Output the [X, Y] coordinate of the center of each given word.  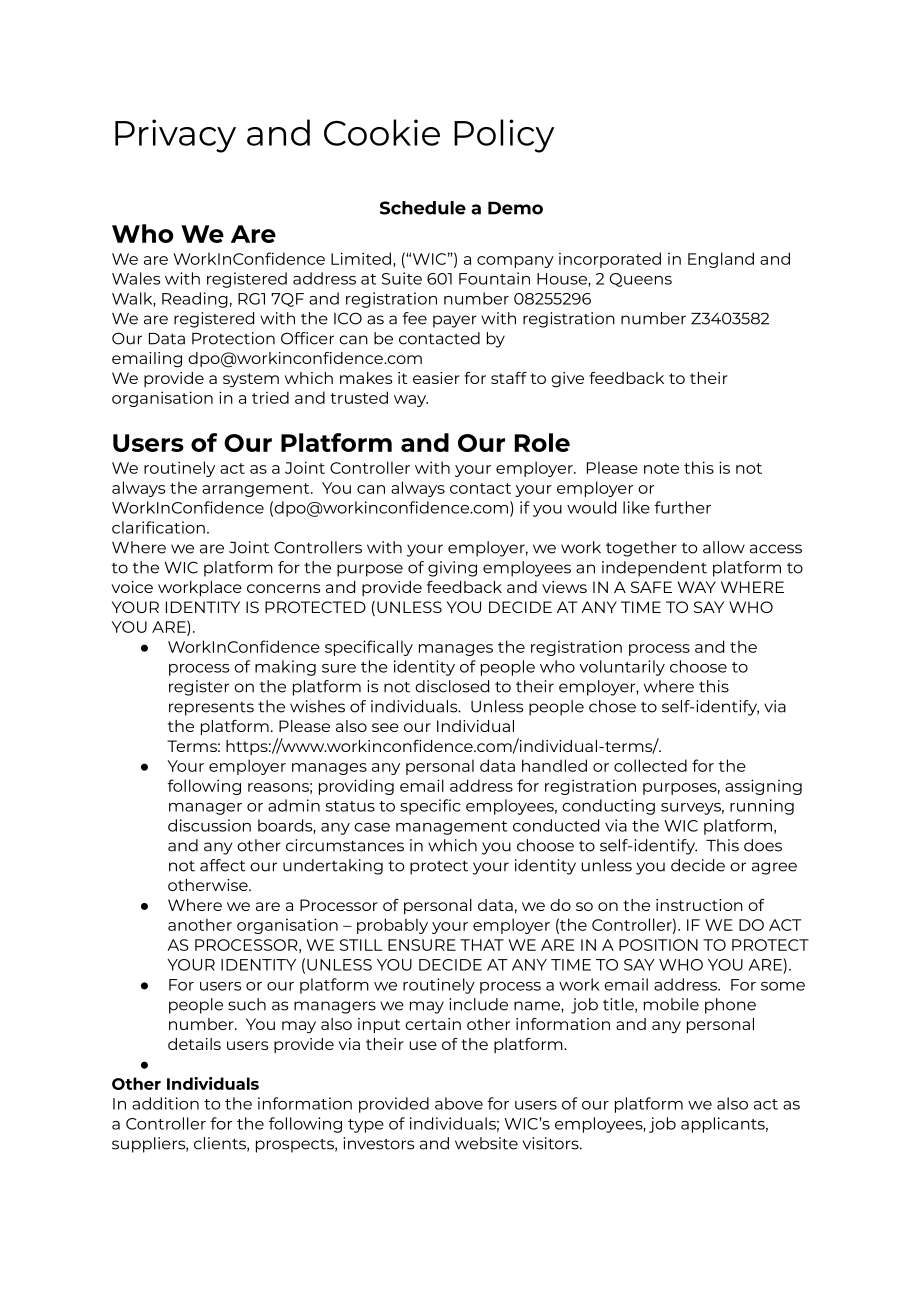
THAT [482, 945]
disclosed [452, 686]
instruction [699, 905]
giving [452, 569]
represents [211, 709]
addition [165, 1103]
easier [436, 378]
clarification [158, 527]
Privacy [175, 136]
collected [650, 765]
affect [223, 865]
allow [724, 547]
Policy [504, 136]
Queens [641, 280]
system [251, 380]
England [721, 260]
